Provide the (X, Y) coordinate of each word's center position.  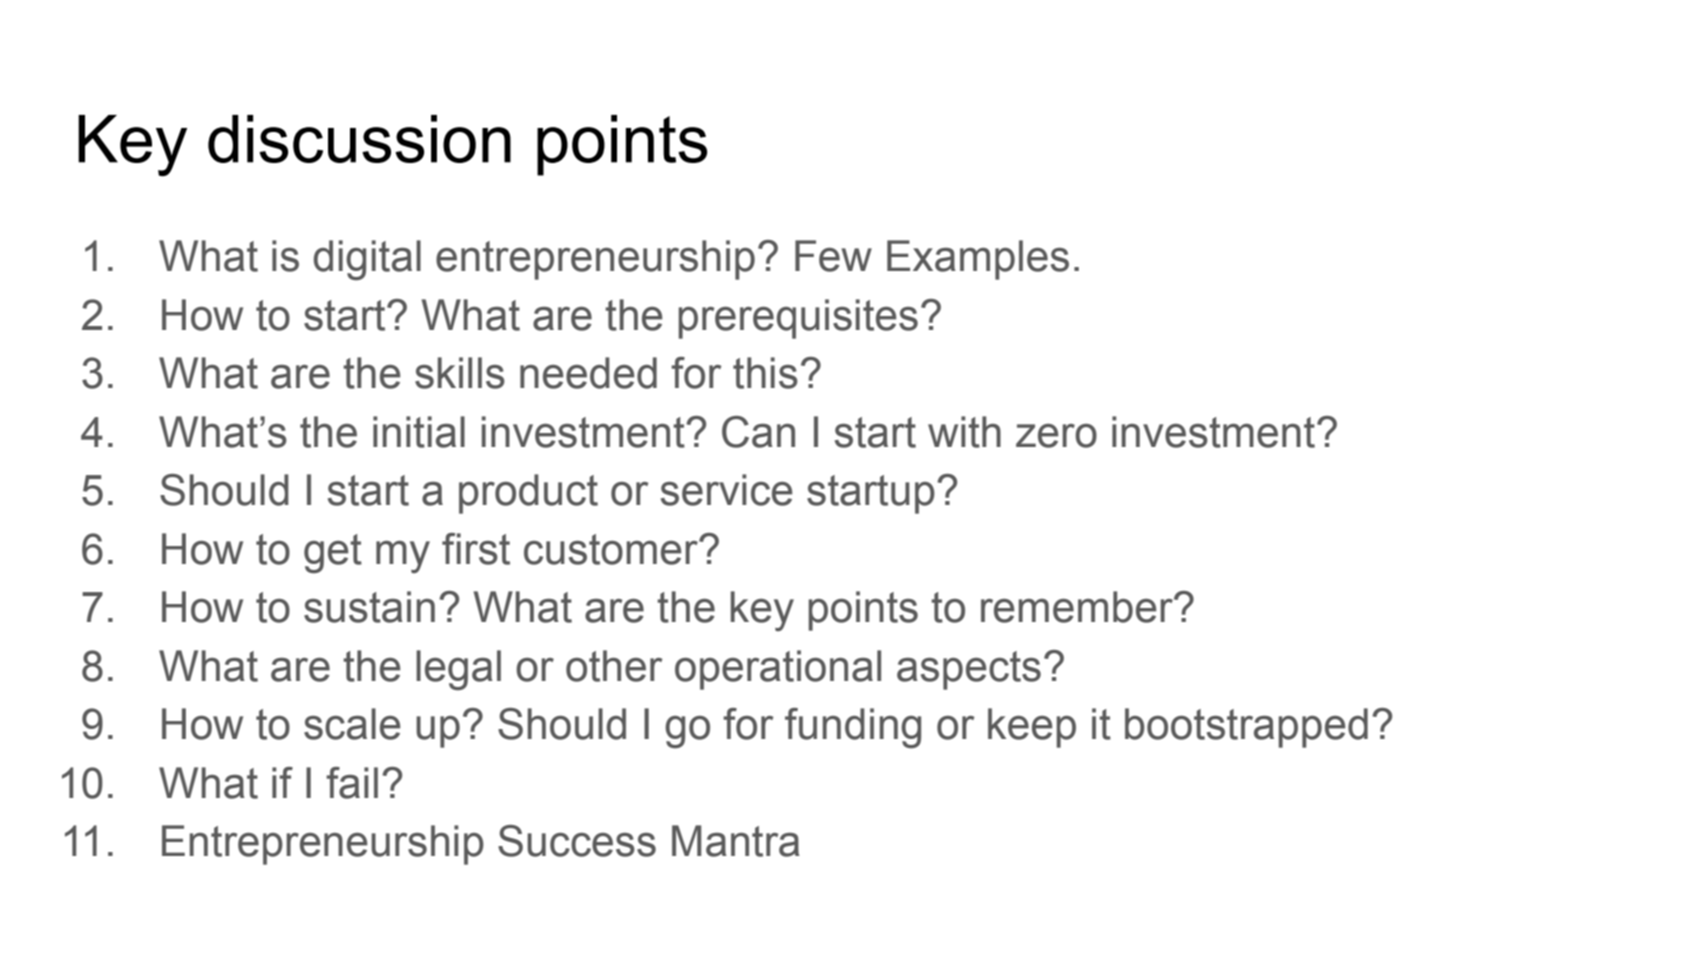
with (964, 432)
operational (778, 670)
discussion (359, 139)
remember (1078, 607)
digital (367, 260)
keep (1032, 728)
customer (612, 549)
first (476, 549)
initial (419, 432)
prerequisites (798, 319)
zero (1056, 436)
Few (833, 256)
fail (352, 783)
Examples (978, 260)
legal (458, 670)
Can (758, 432)
